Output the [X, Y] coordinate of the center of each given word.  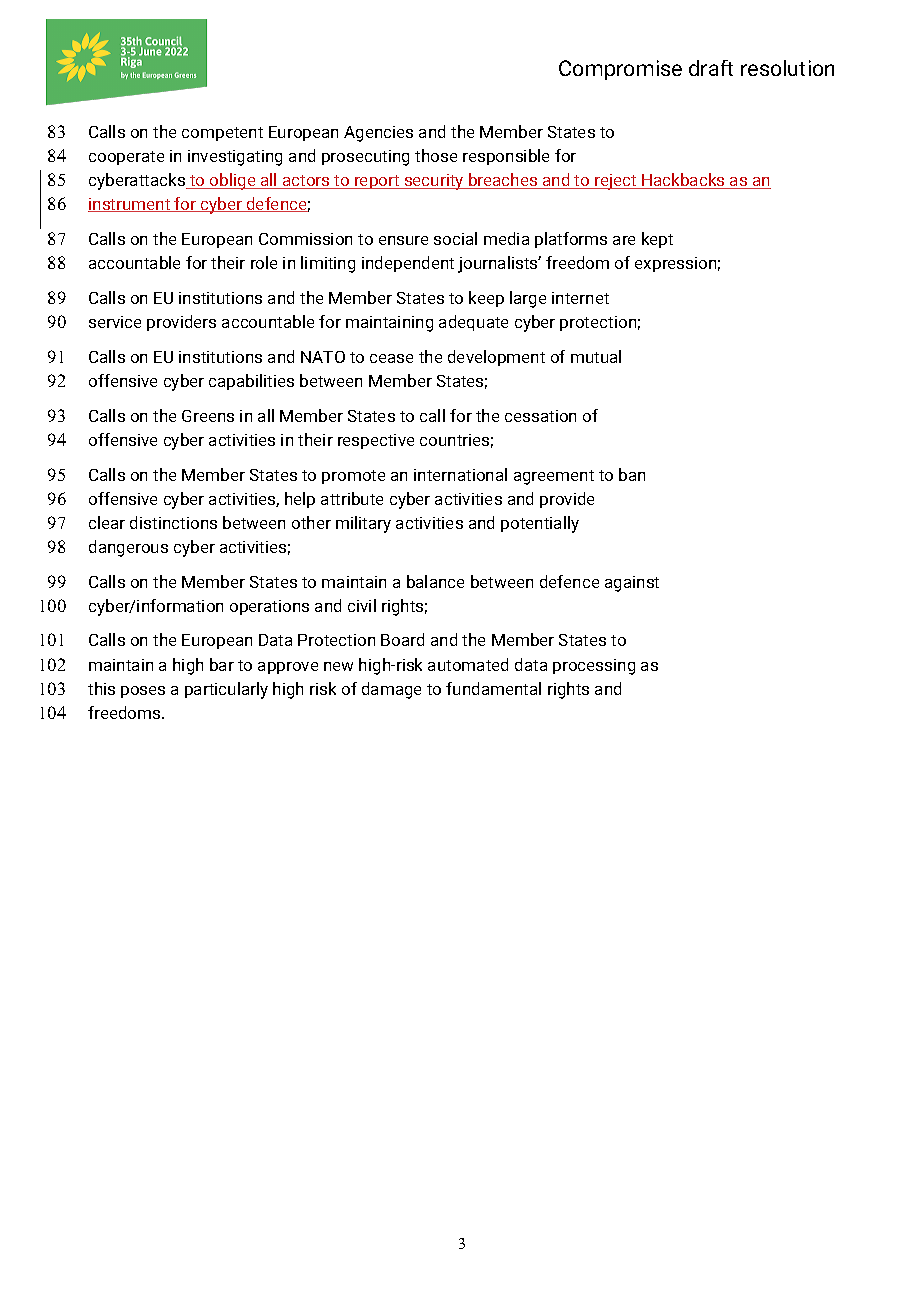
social [455, 238]
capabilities [251, 382]
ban [632, 474]
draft [711, 68]
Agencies [378, 134]
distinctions [173, 522]
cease [391, 358]
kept [657, 240]
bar [222, 664]
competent [222, 134]
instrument [130, 205]
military [363, 524]
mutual [596, 356]
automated [468, 664]
